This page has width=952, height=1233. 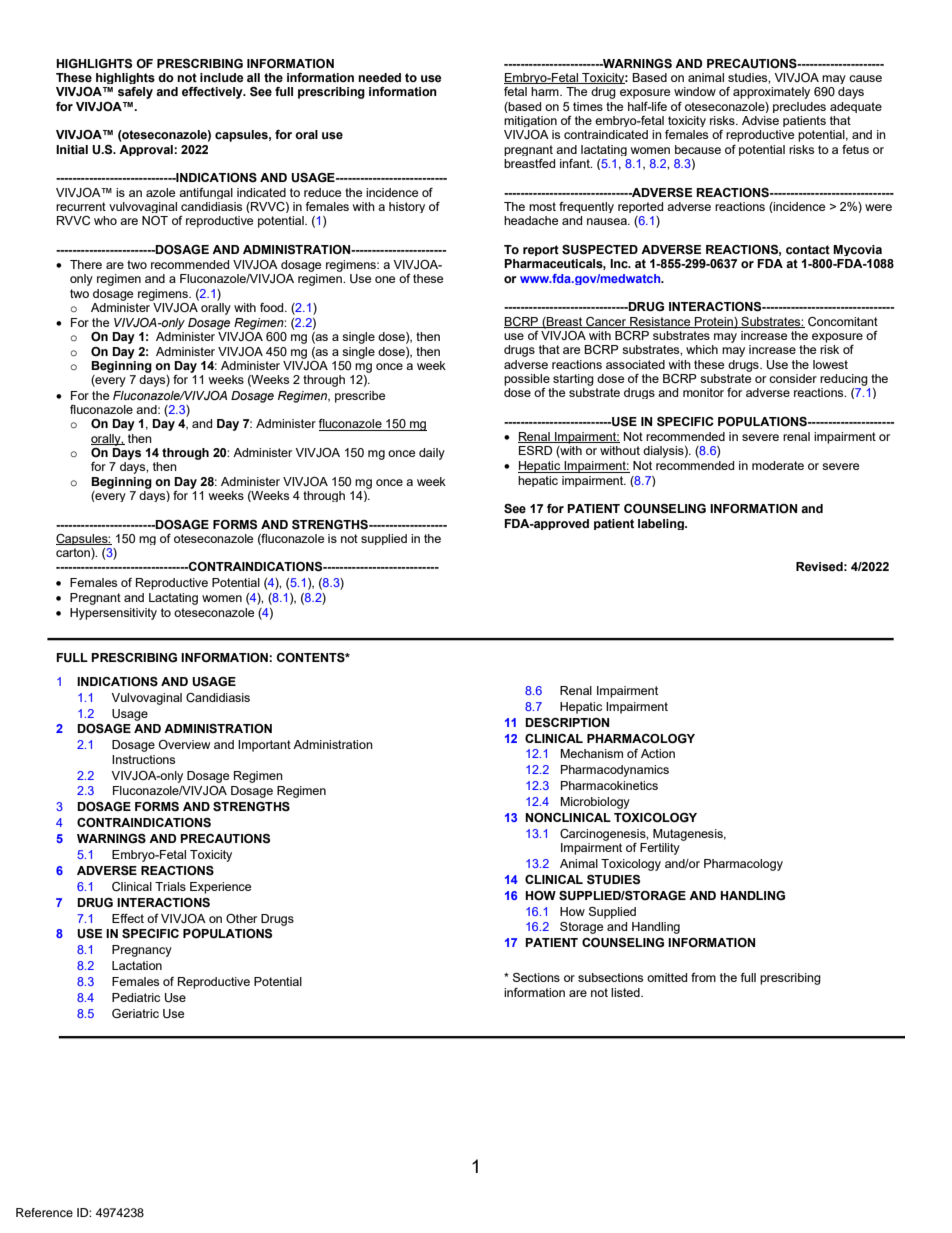 What do you see at coordinates (44, 1212) in the page?
I see `Reference` at bounding box center [44, 1212].
